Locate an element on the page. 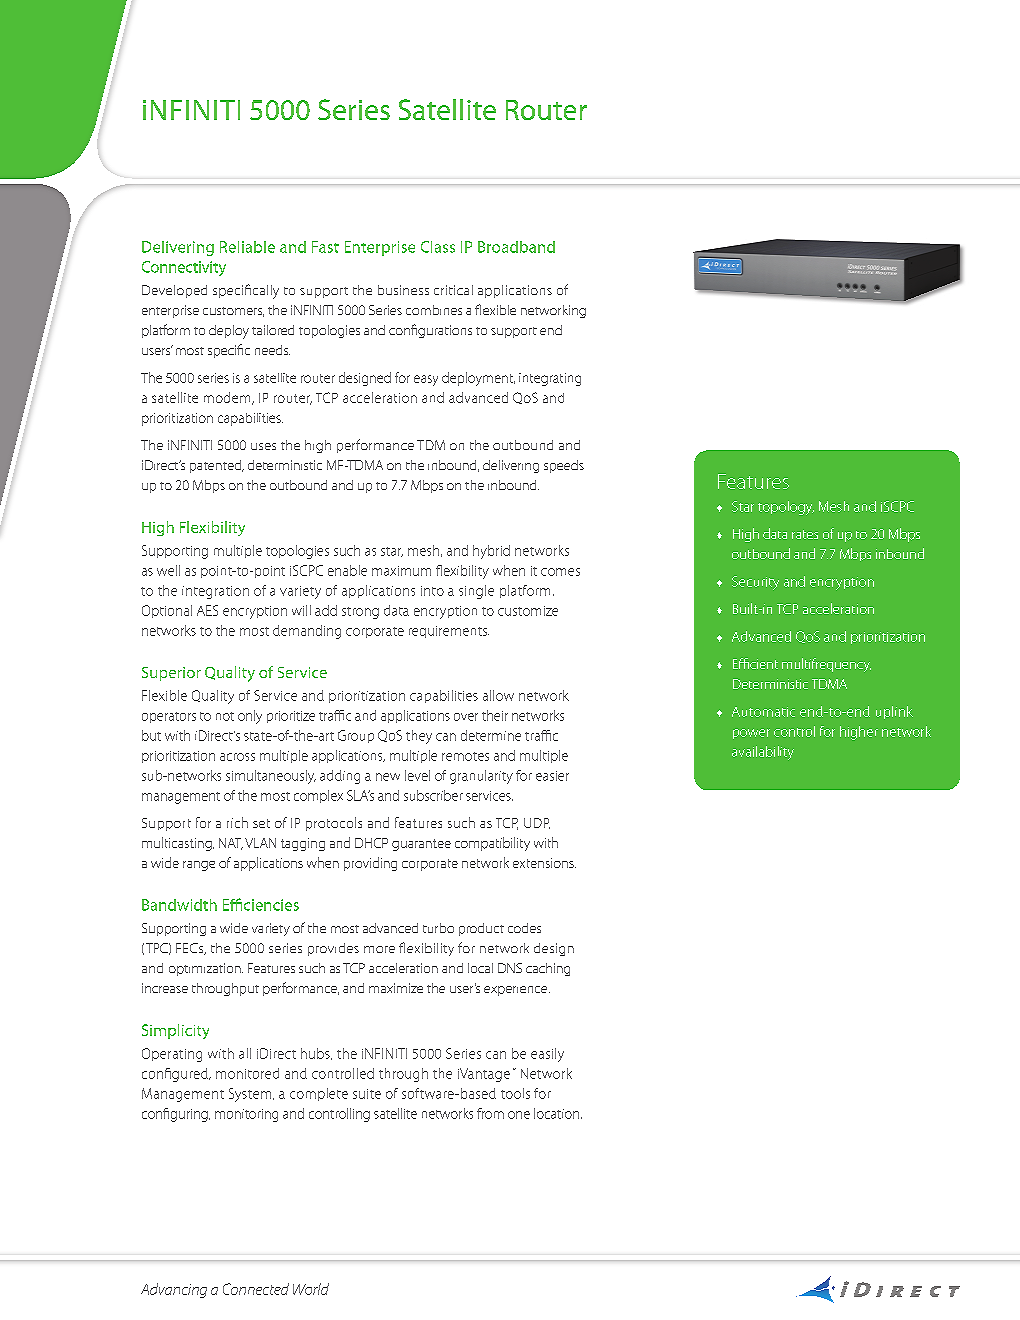 This image has height=1320, width=1020. easier is located at coordinates (552, 776).
